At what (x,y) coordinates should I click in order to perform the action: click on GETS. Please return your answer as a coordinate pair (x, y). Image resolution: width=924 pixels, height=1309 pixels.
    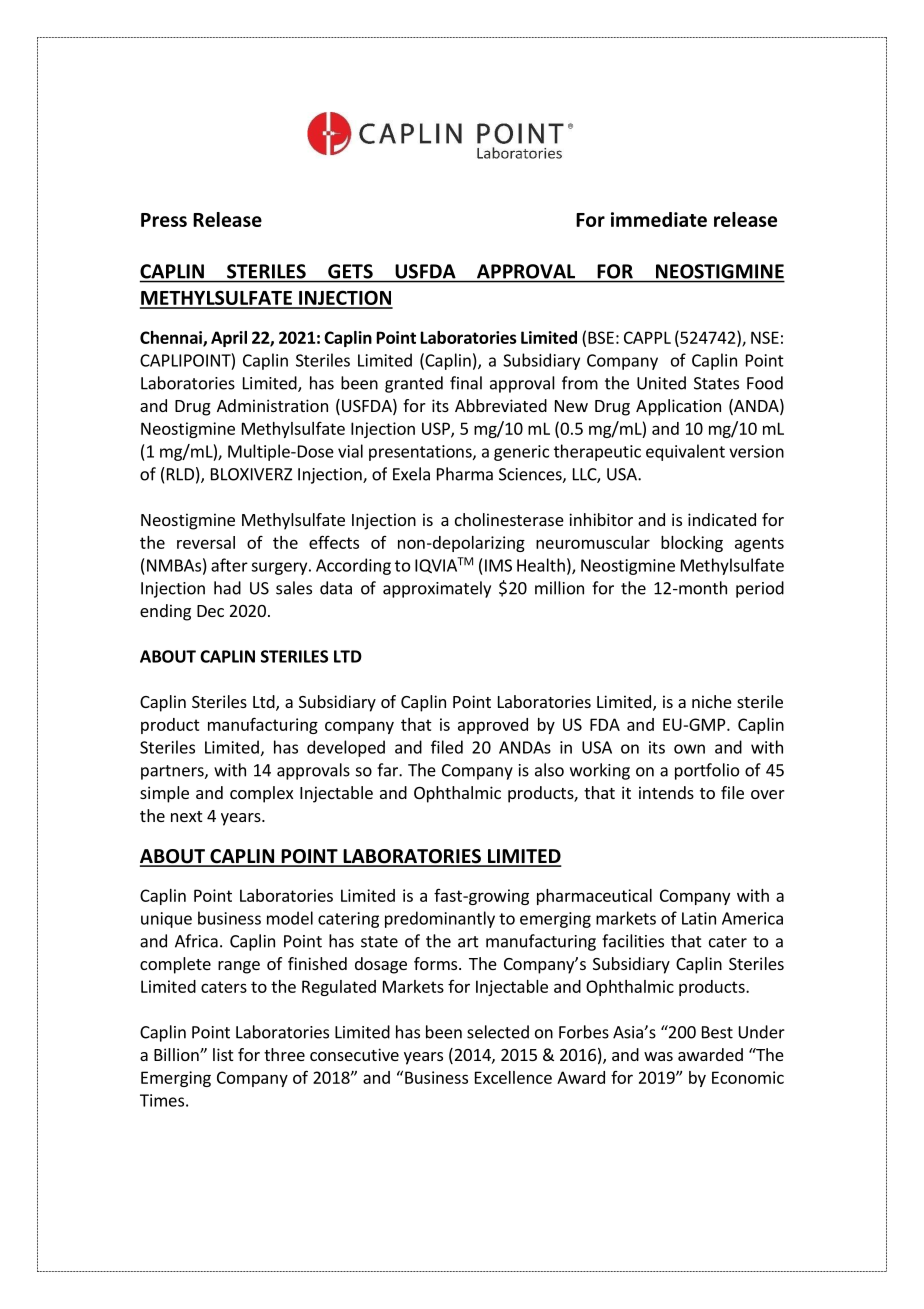
    Looking at the image, I should click on (350, 271).
